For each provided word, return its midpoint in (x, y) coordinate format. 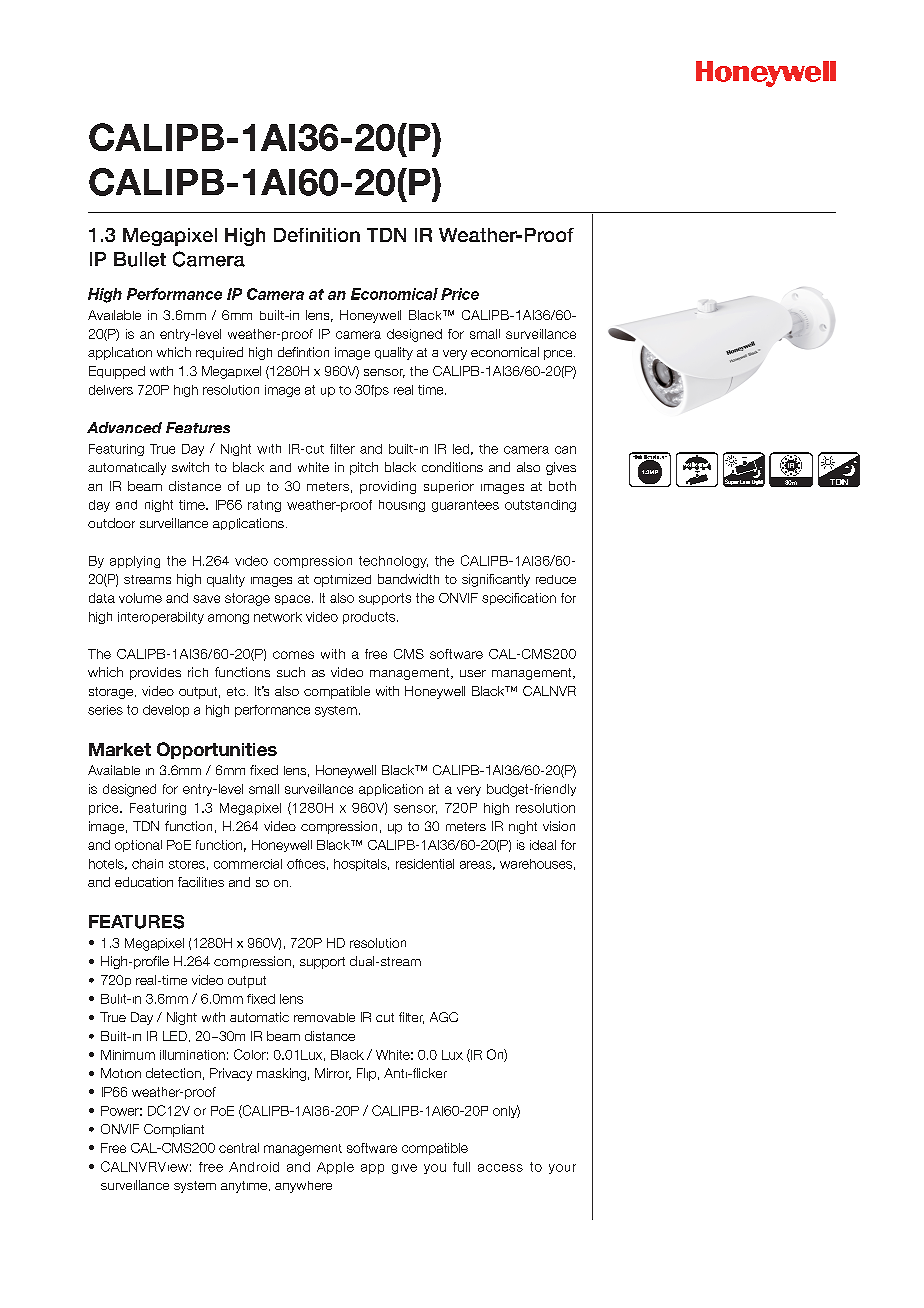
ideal (543, 845)
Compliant (174, 1130)
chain (147, 864)
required (219, 353)
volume (140, 598)
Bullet (140, 259)
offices (306, 864)
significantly (496, 580)
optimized (342, 580)
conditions (452, 467)
